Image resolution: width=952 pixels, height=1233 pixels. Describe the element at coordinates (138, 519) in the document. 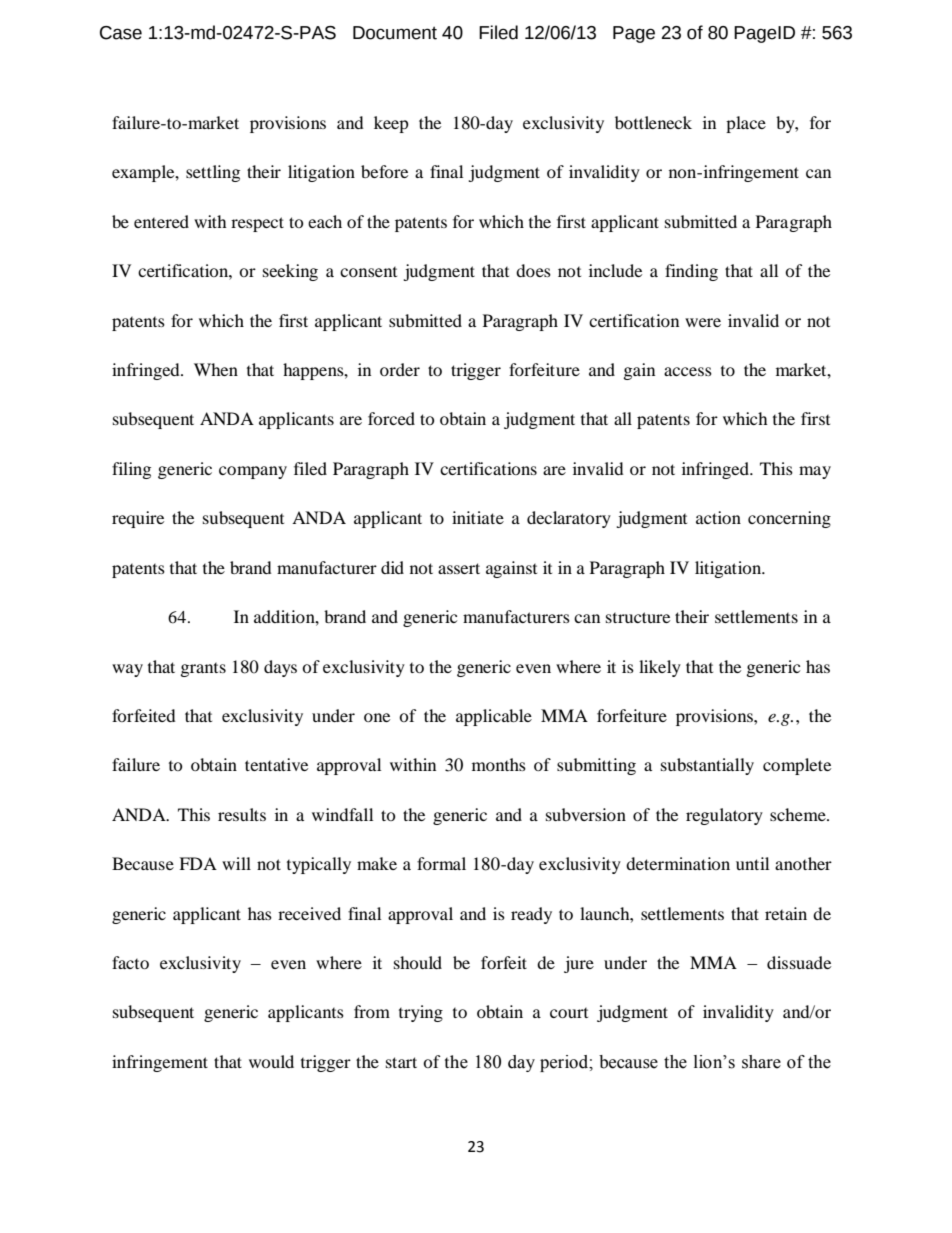

I see `require` at that location.
